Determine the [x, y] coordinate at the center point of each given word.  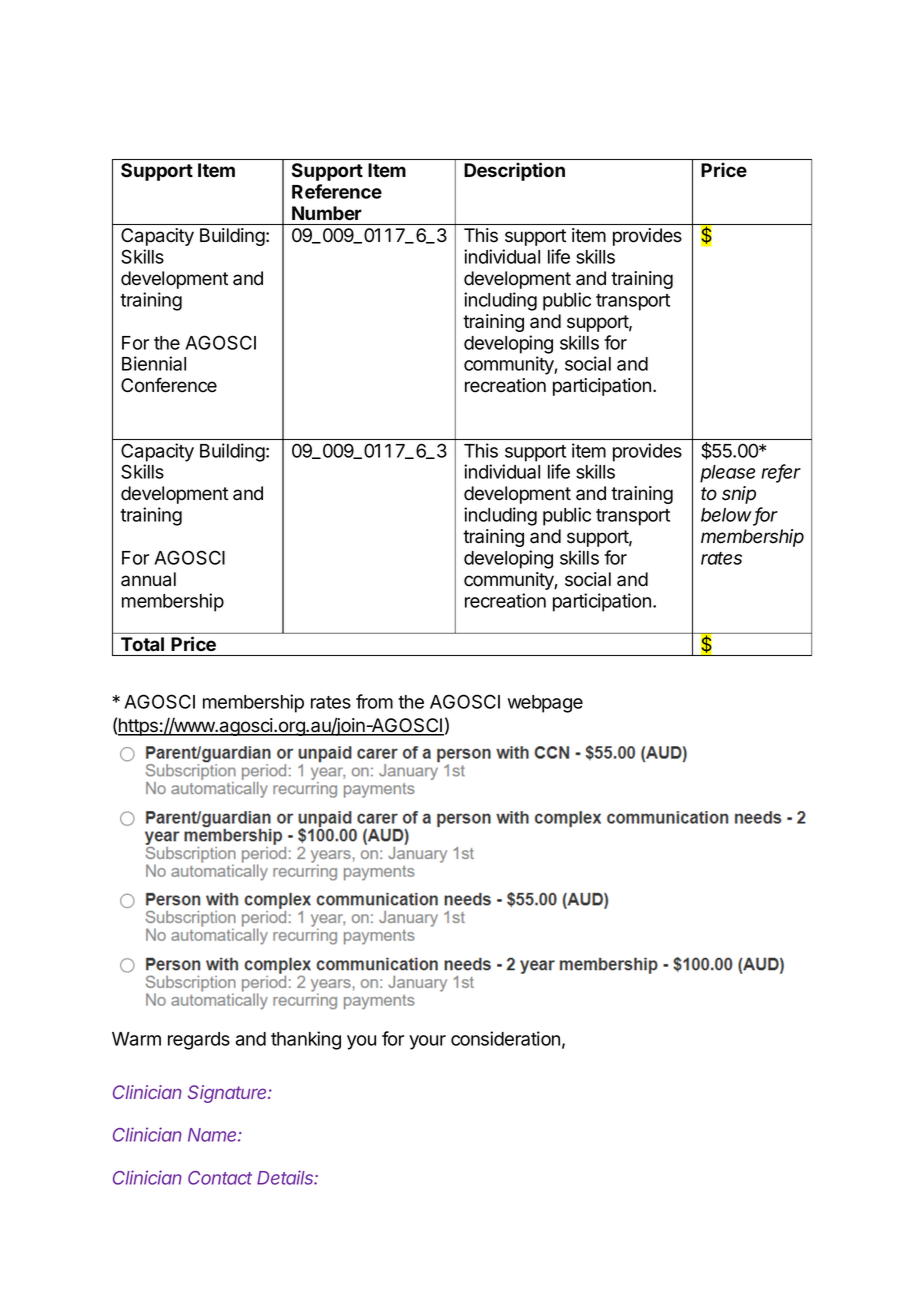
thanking [306, 1040]
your [427, 1042]
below [727, 516]
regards [199, 1041]
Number [327, 213]
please [727, 474]
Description [514, 171]
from [374, 701]
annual [148, 579]
